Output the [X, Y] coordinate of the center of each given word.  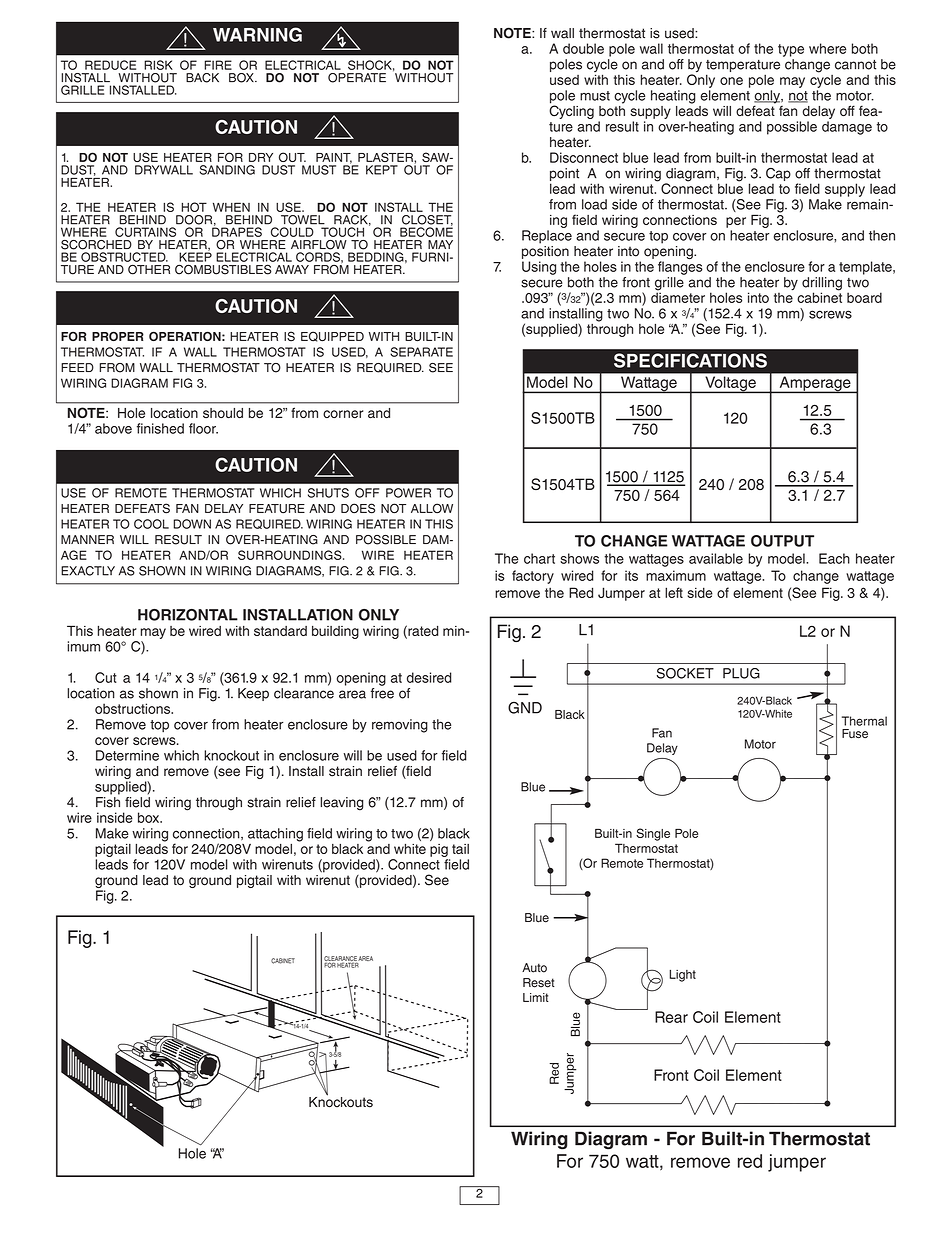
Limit [536, 997]
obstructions [134, 708]
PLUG [741, 673]
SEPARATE [421, 352]
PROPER [118, 336]
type [791, 50]
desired [429, 677]
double [583, 48]
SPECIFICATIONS [690, 360]
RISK [158, 65]
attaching [275, 835]
